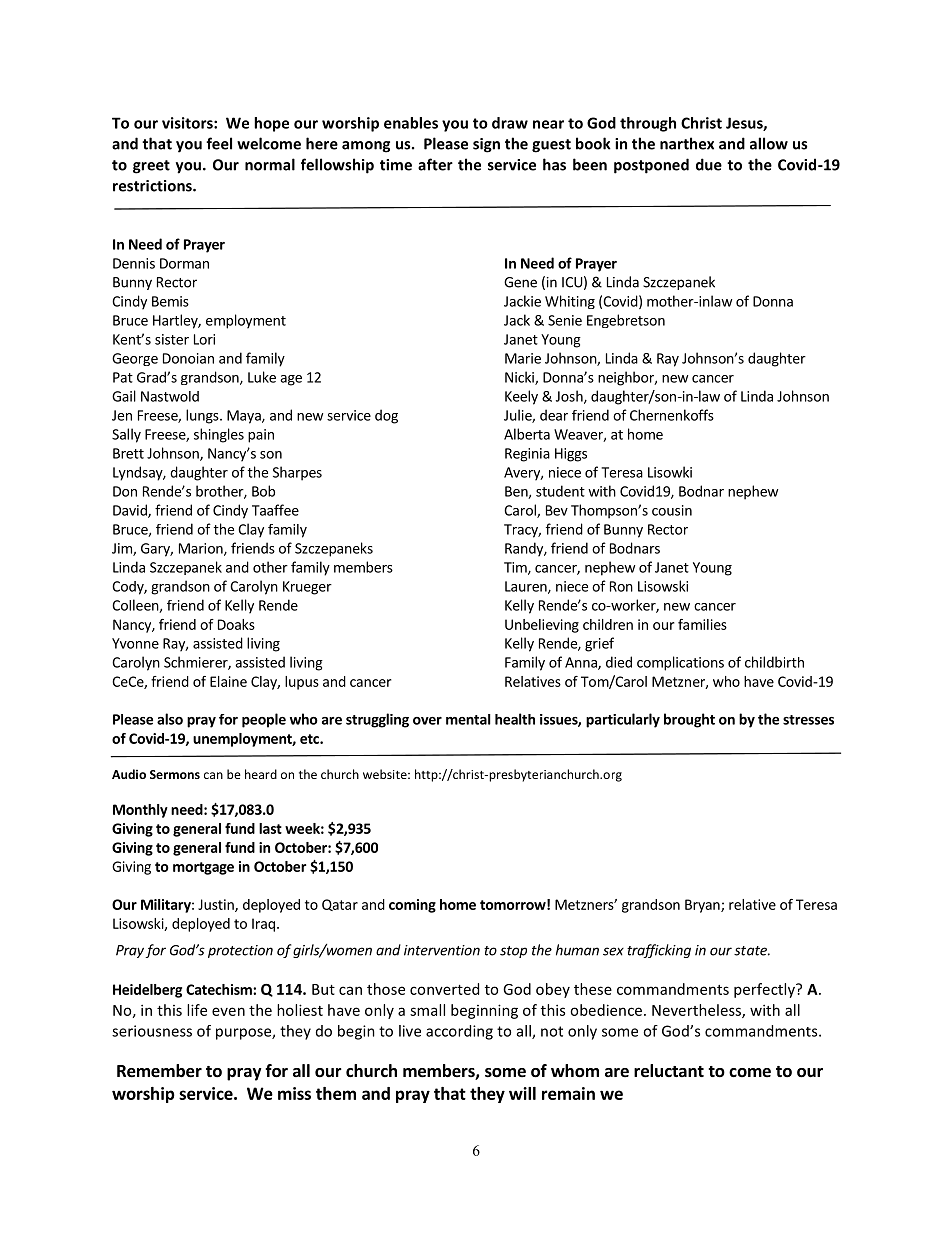 This screenshot has width=952, height=1233. What do you see at coordinates (468, 719) in the screenshot?
I see `mental` at bounding box center [468, 719].
